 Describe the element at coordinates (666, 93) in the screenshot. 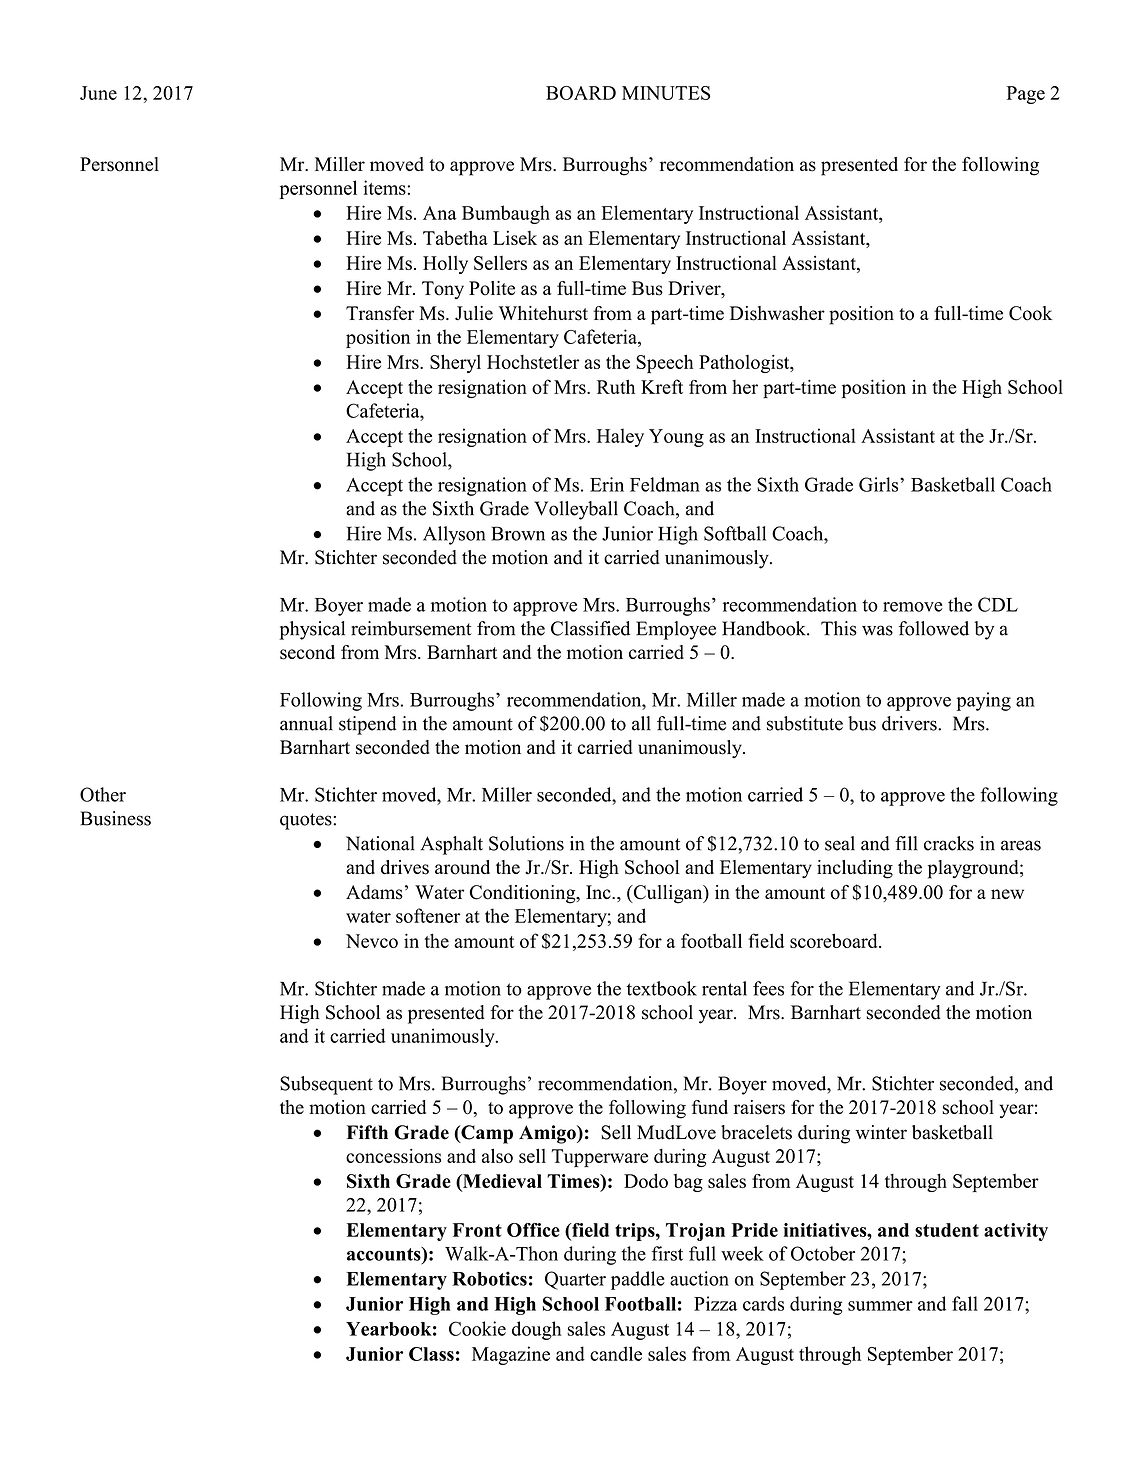

I see `MINUTES` at that location.
